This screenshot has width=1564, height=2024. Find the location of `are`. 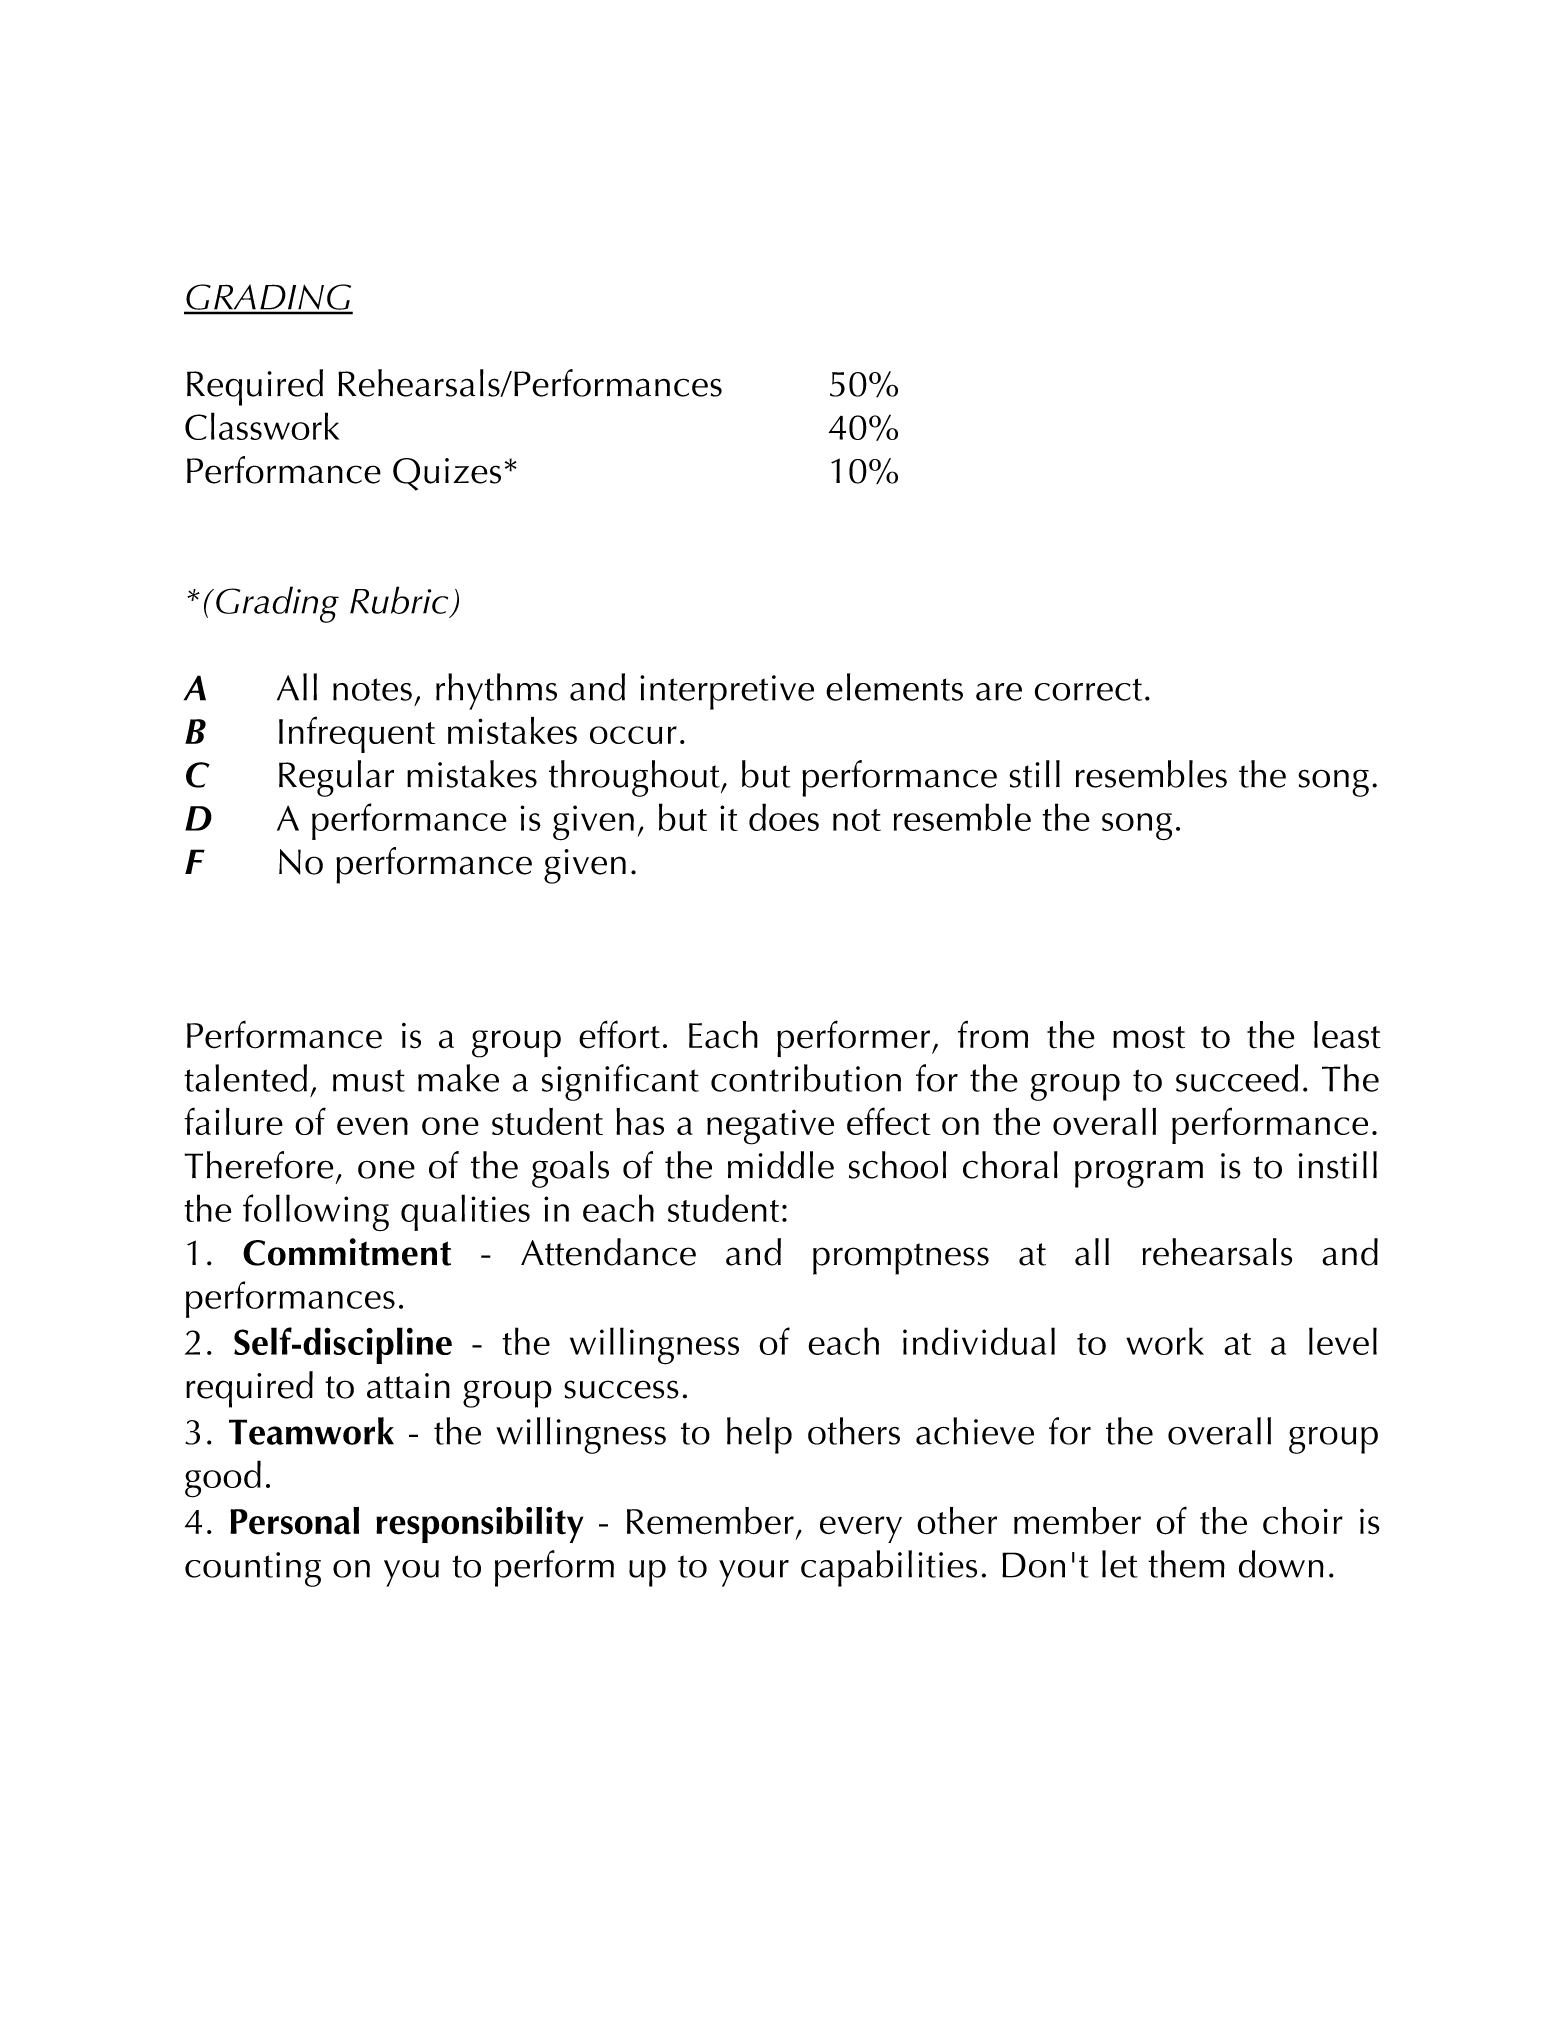

are is located at coordinates (999, 692).
